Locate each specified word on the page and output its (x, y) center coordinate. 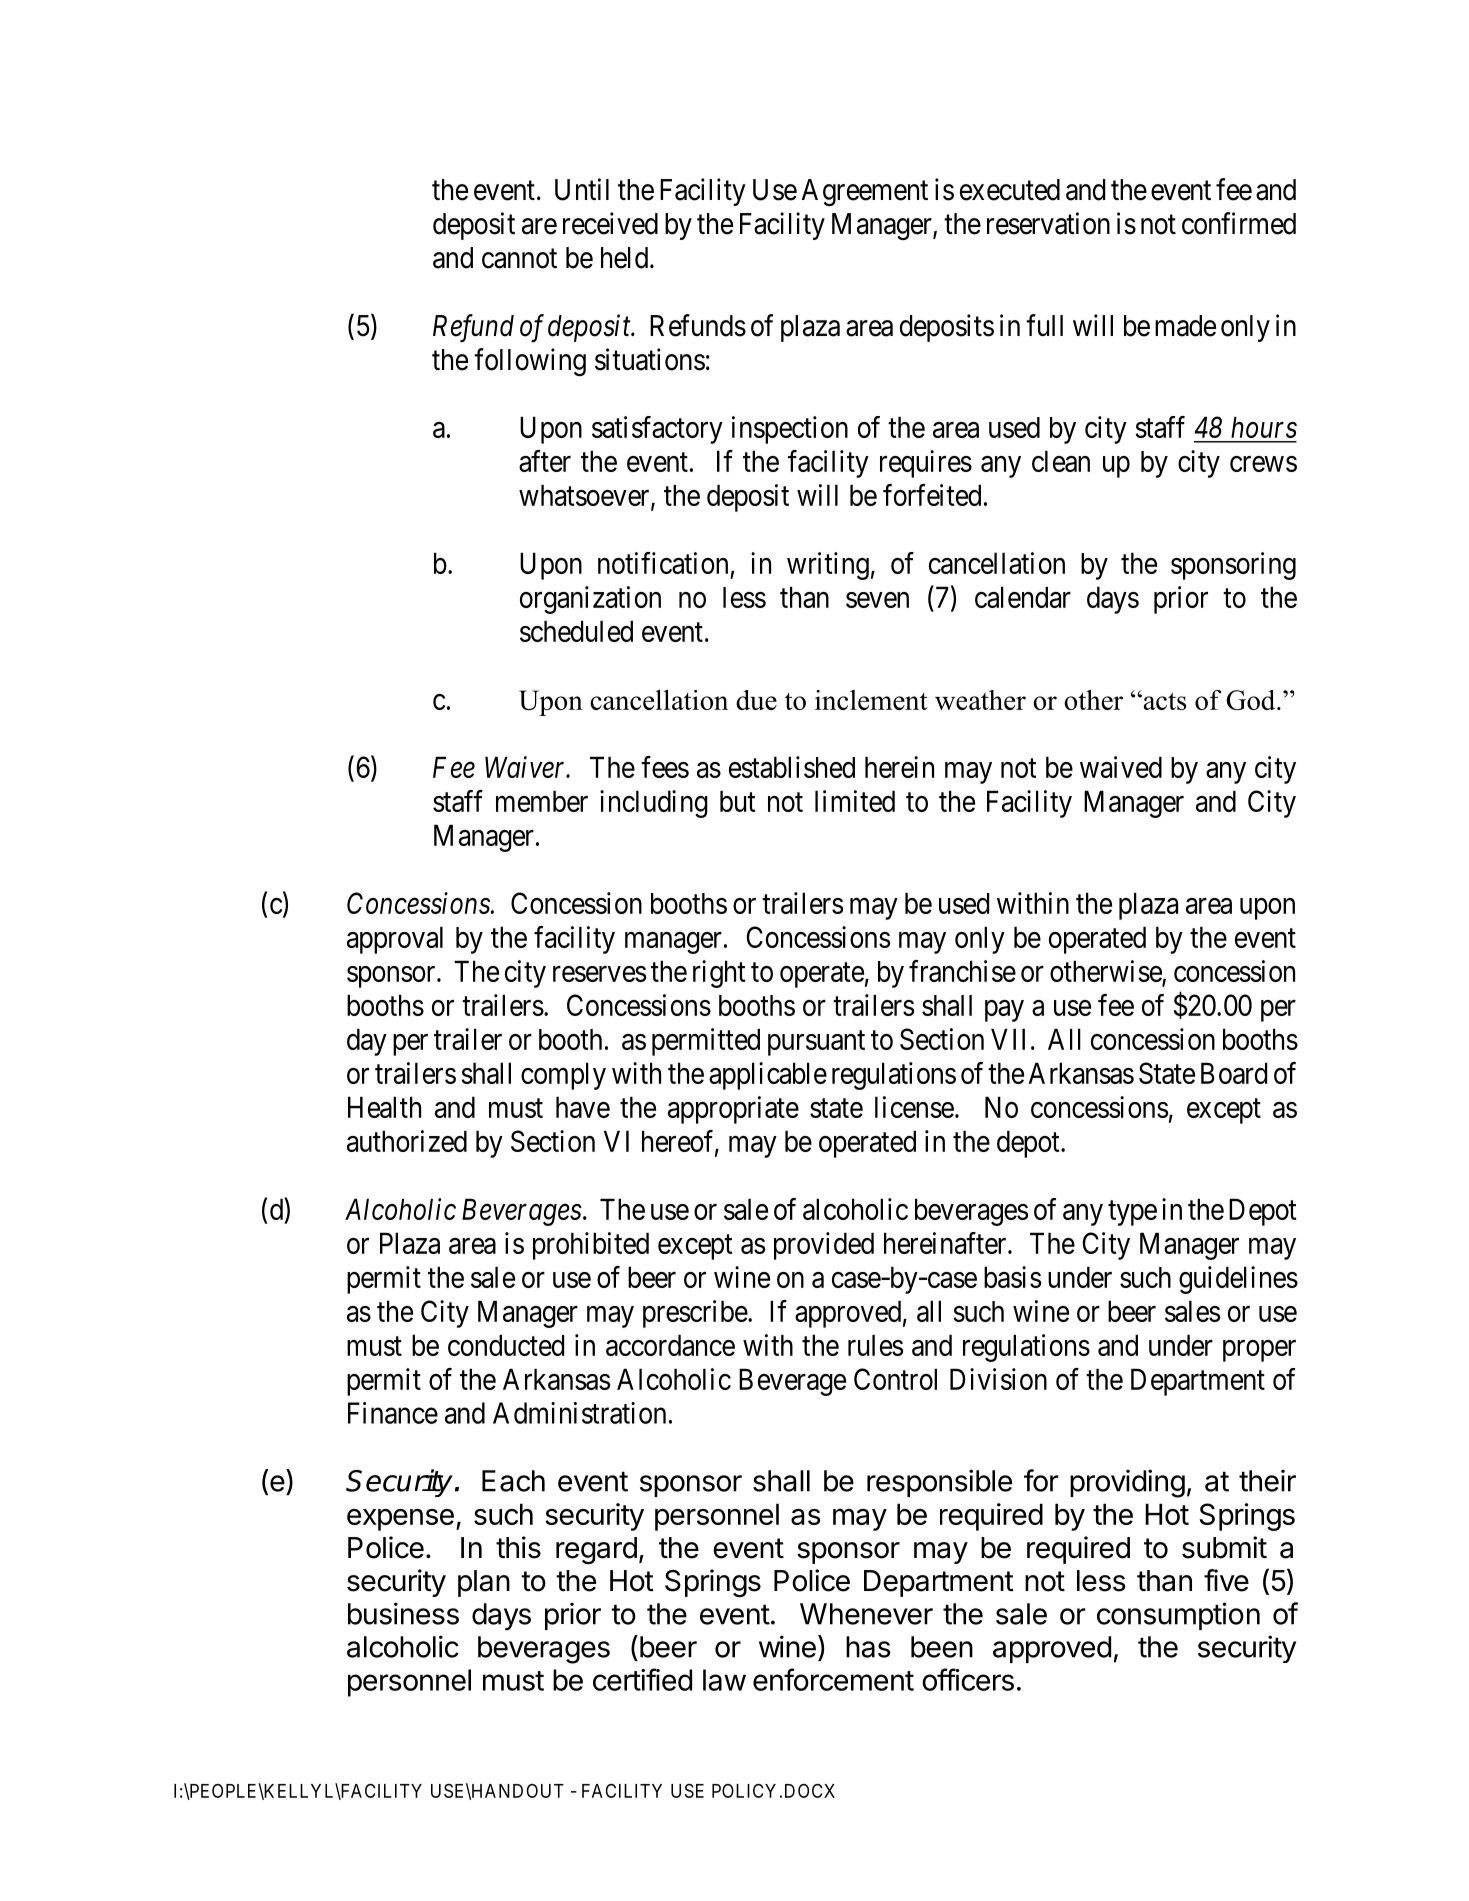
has (868, 1647)
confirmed (1239, 223)
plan (484, 1583)
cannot (519, 259)
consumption (1178, 1616)
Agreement (865, 192)
